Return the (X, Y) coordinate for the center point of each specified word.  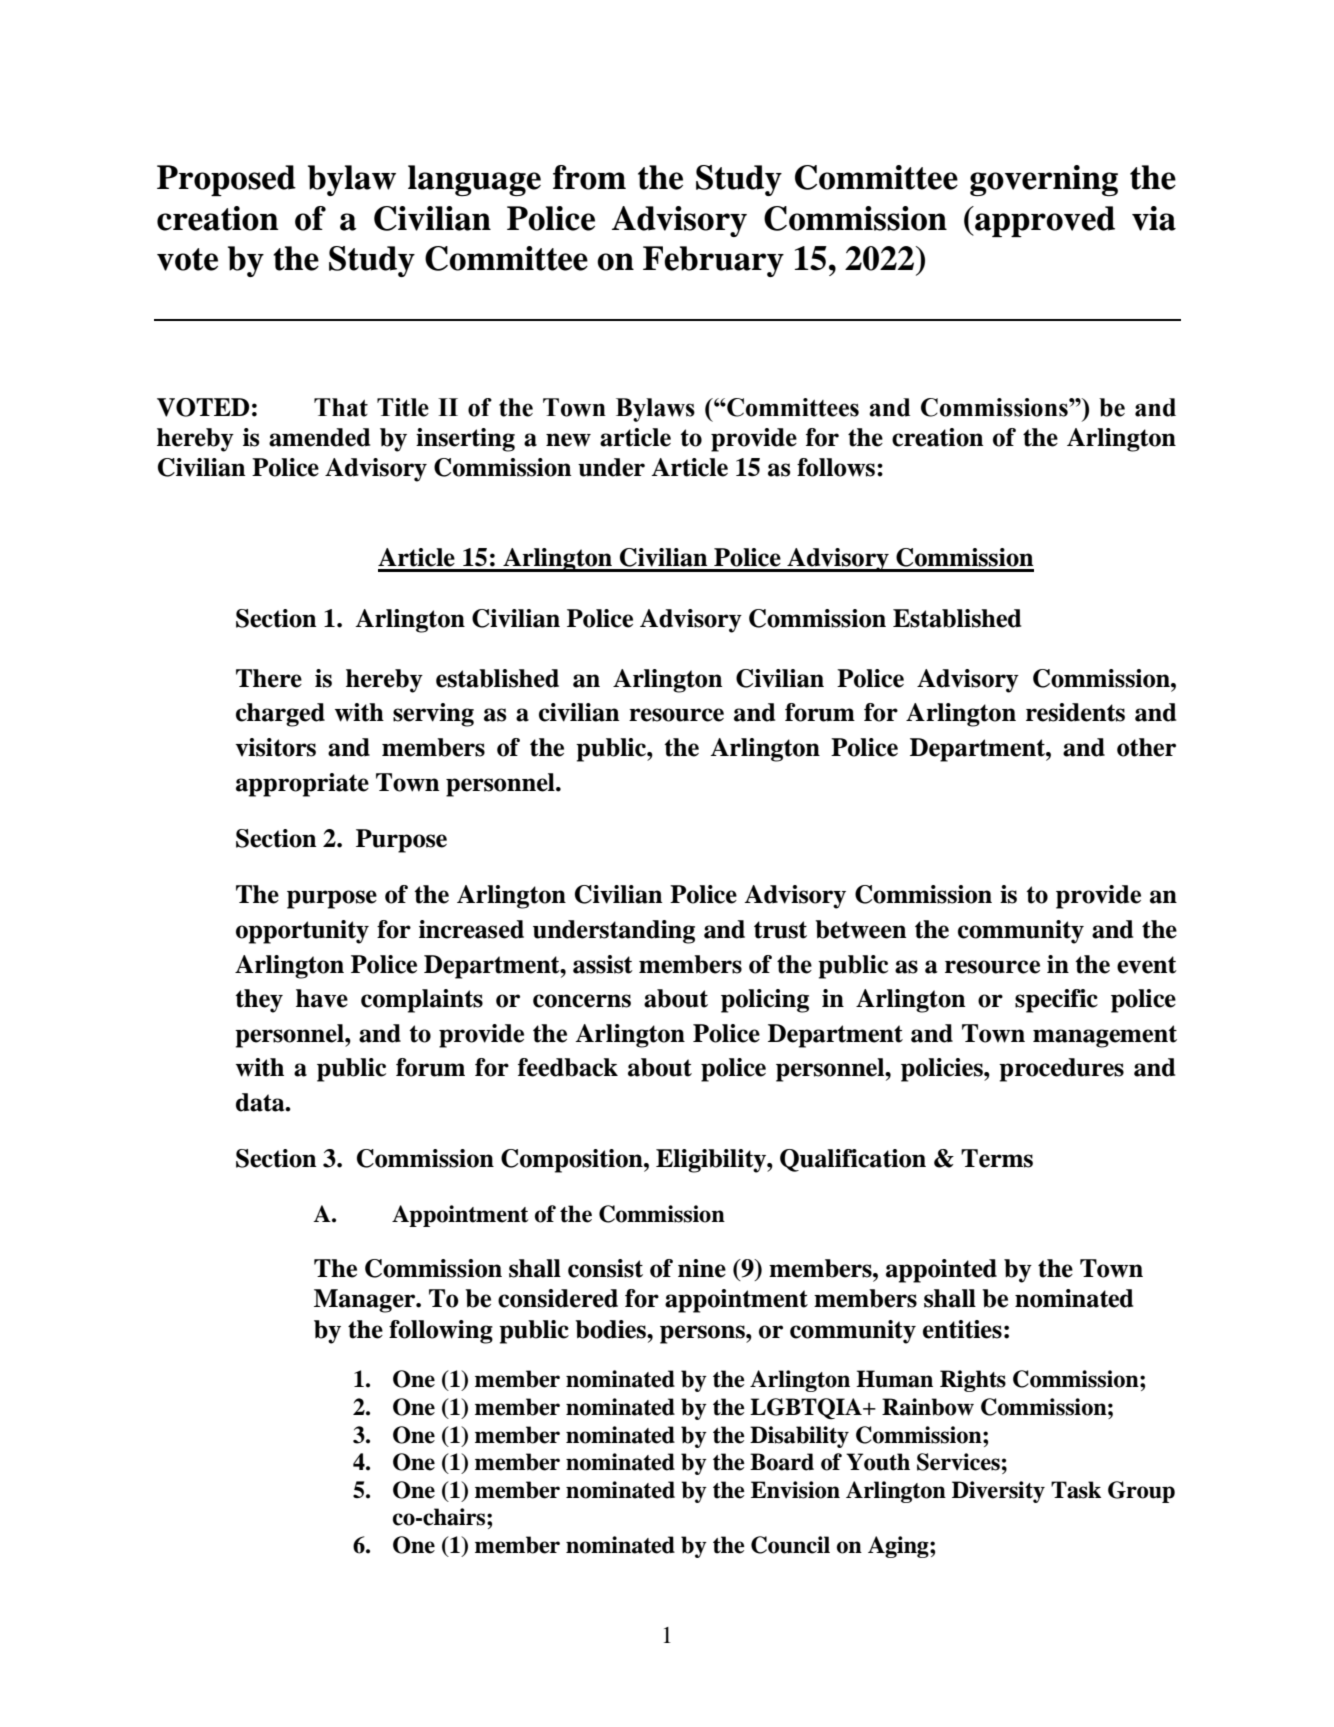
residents (1075, 712)
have (322, 998)
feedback (568, 1067)
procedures (1061, 1070)
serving (433, 715)
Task (1076, 1490)
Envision (795, 1490)
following (441, 1332)
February (713, 261)
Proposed (226, 180)
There (269, 678)
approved (1044, 221)
